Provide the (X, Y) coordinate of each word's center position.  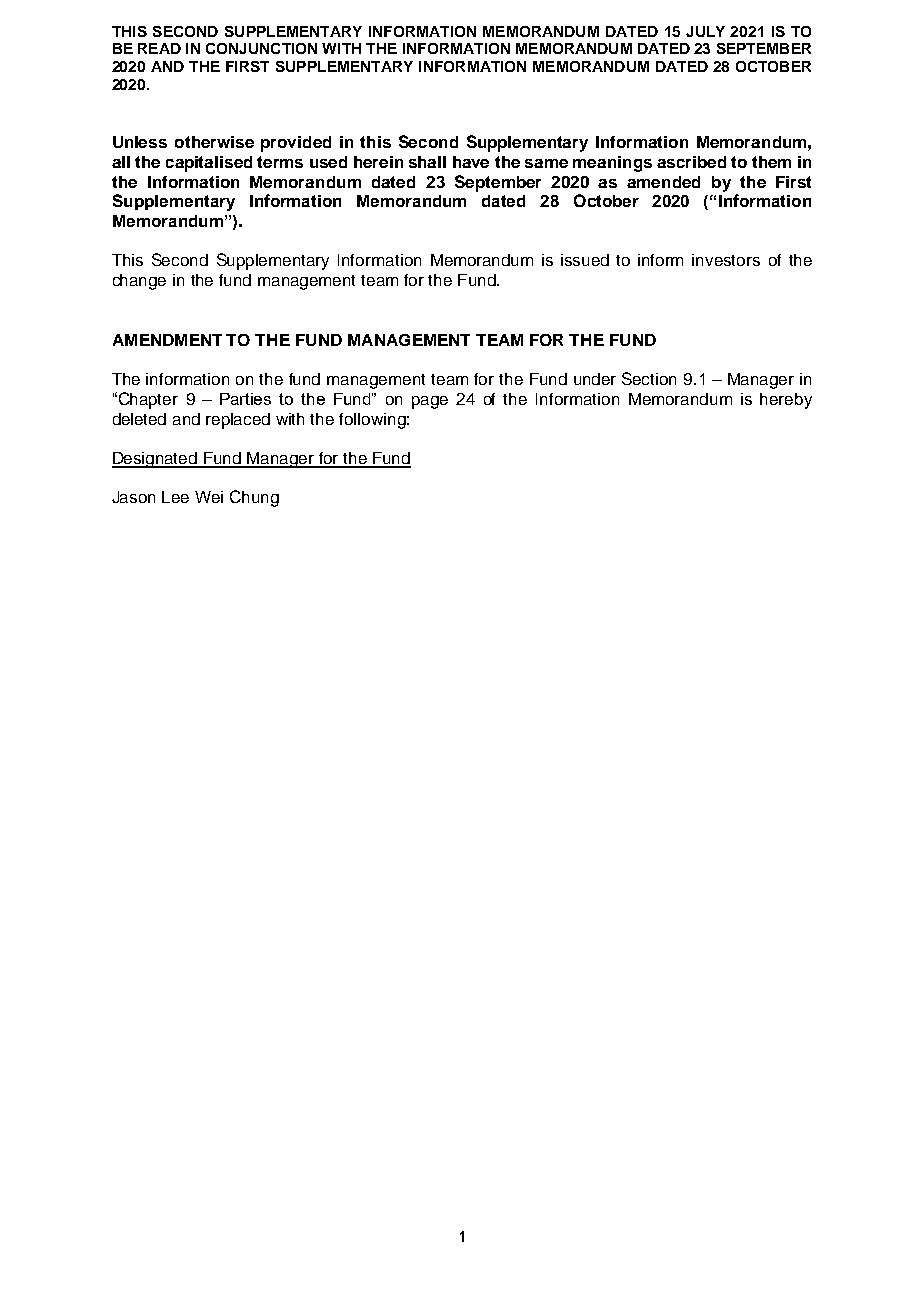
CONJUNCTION (261, 48)
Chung (254, 498)
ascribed (691, 162)
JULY (705, 31)
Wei (209, 497)
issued (585, 260)
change (139, 282)
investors (726, 260)
